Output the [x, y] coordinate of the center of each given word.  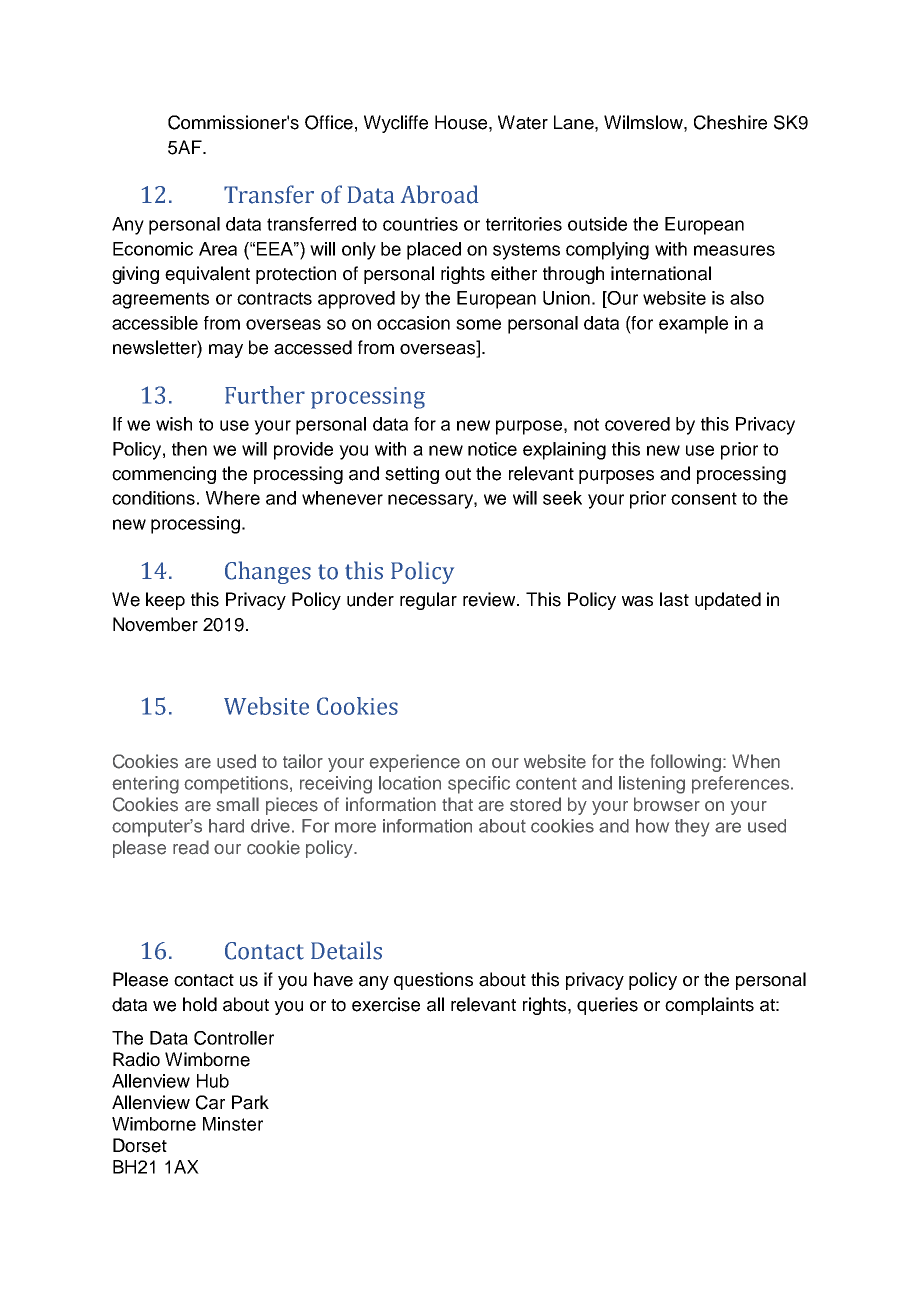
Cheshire [730, 122]
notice [492, 449]
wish [174, 424]
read [191, 847]
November [155, 624]
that [457, 804]
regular [428, 601]
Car [210, 1102]
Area [218, 249]
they [692, 828]
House [461, 122]
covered [637, 424]
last [674, 599]
